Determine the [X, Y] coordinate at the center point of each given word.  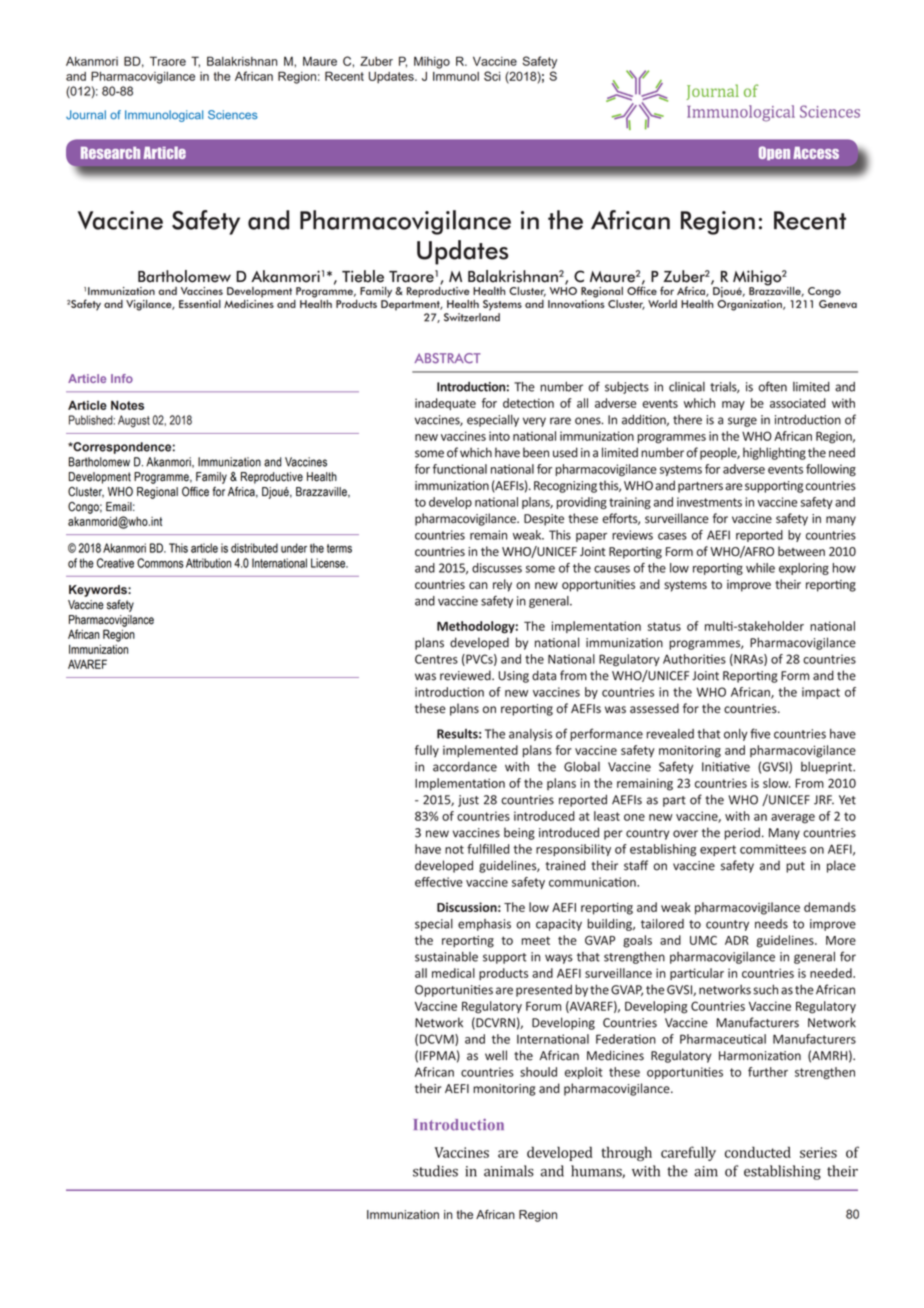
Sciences [233, 115]
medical [453, 973]
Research [110, 153]
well [496, 1055]
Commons [160, 563]
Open [774, 153]
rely [502, 585]
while [760, 568]
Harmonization [760, 1056]
